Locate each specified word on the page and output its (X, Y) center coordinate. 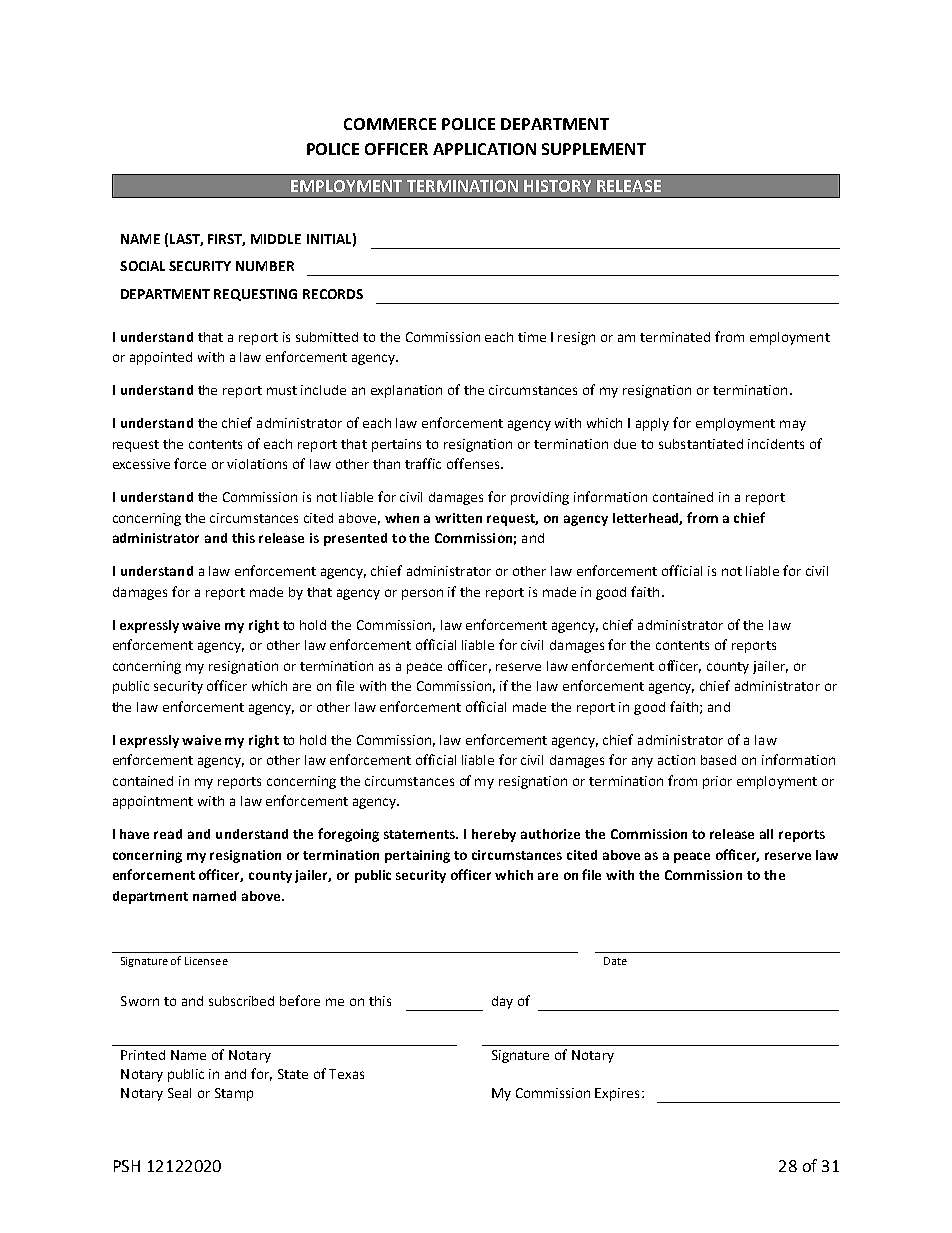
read (168, 834)
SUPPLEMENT (594, 149)
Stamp (234, 1094)
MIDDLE (276, 239)
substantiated (701, 444)
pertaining (417, 856)
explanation (406, 391)
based (718, 760)
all (766, 834)
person (422, 594)
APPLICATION (484, 149)
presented (355, 539)
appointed (161, 358)
